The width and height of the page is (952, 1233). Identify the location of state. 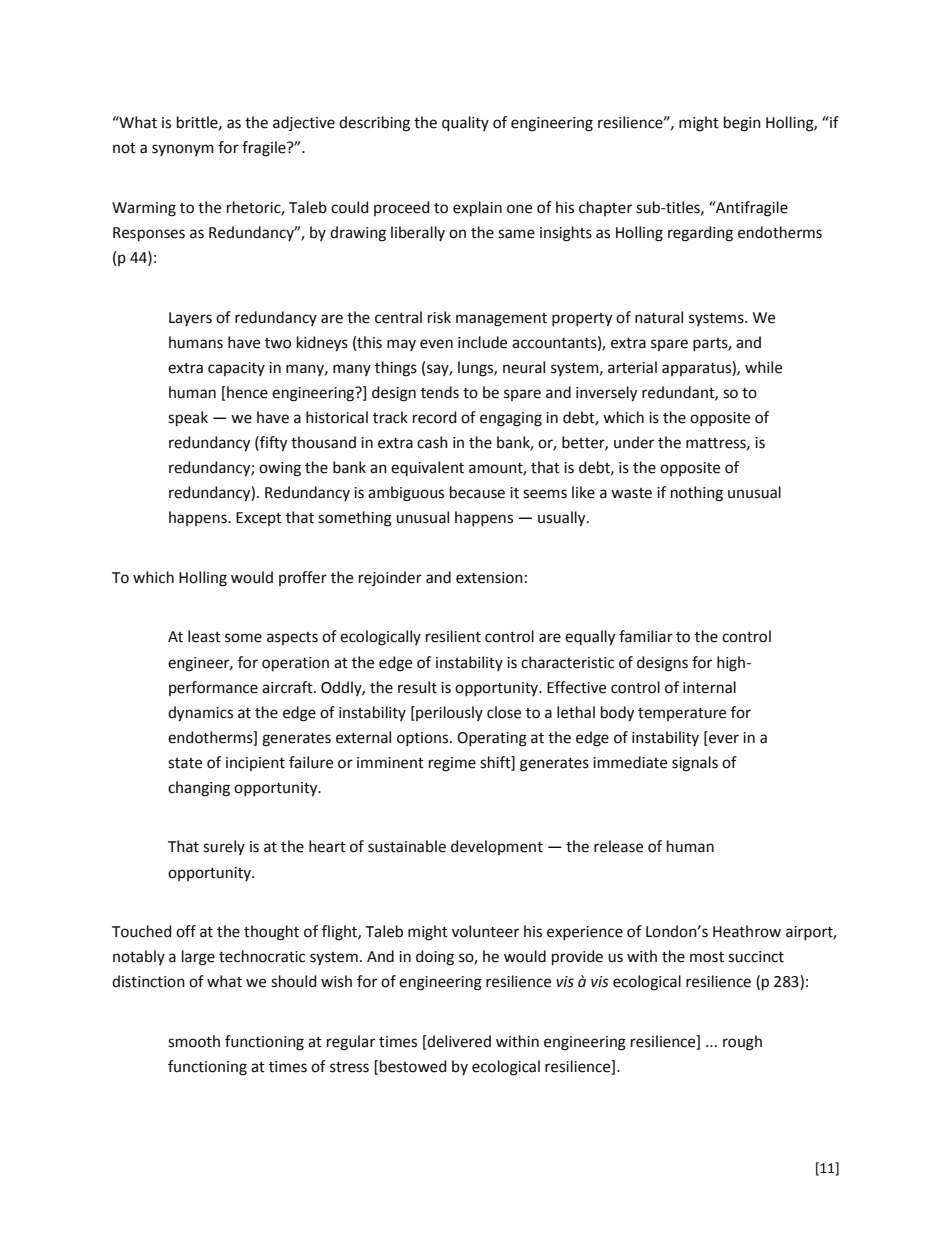
(185, 763).
